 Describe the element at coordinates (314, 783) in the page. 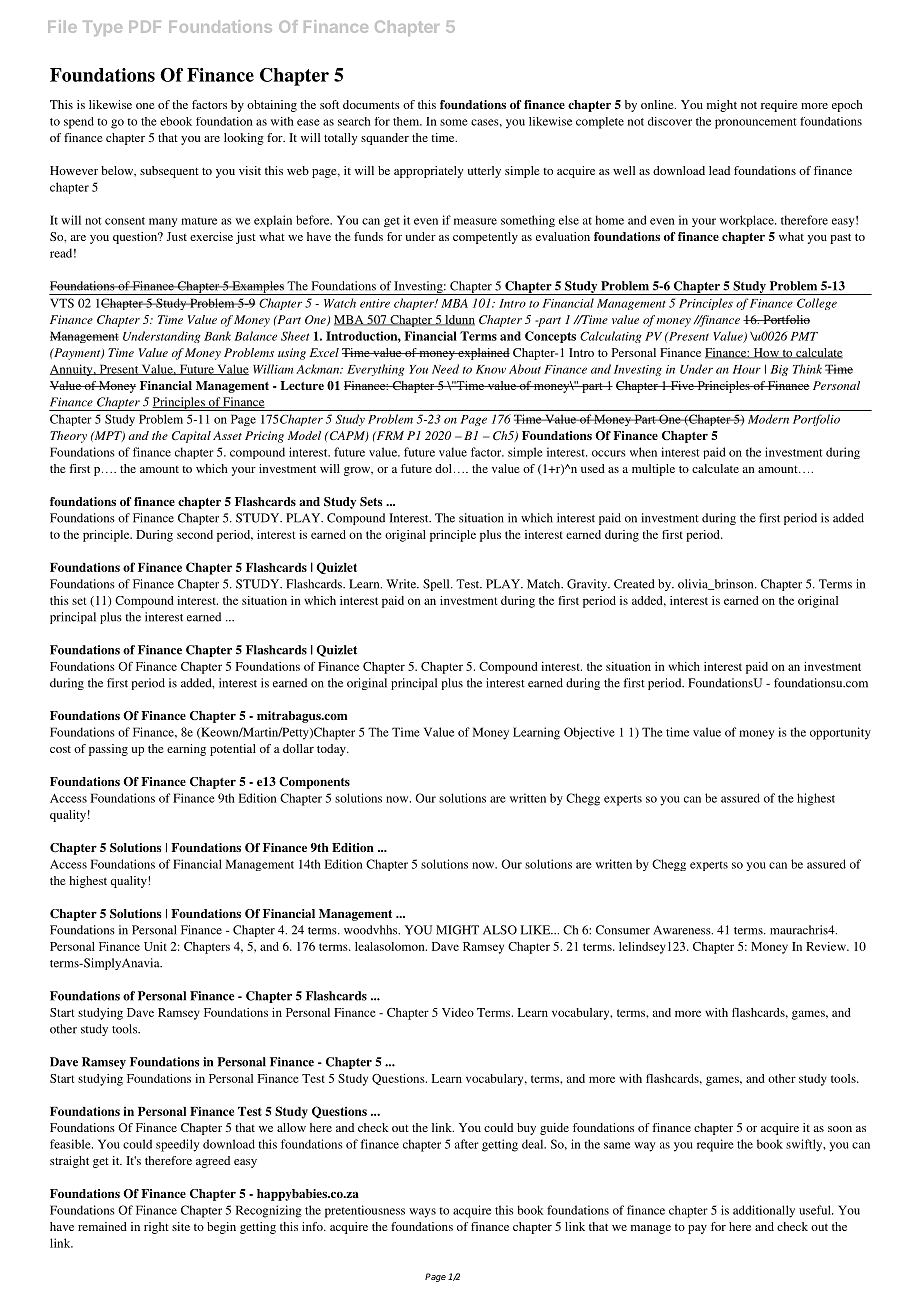

I see `Components` at that location.
